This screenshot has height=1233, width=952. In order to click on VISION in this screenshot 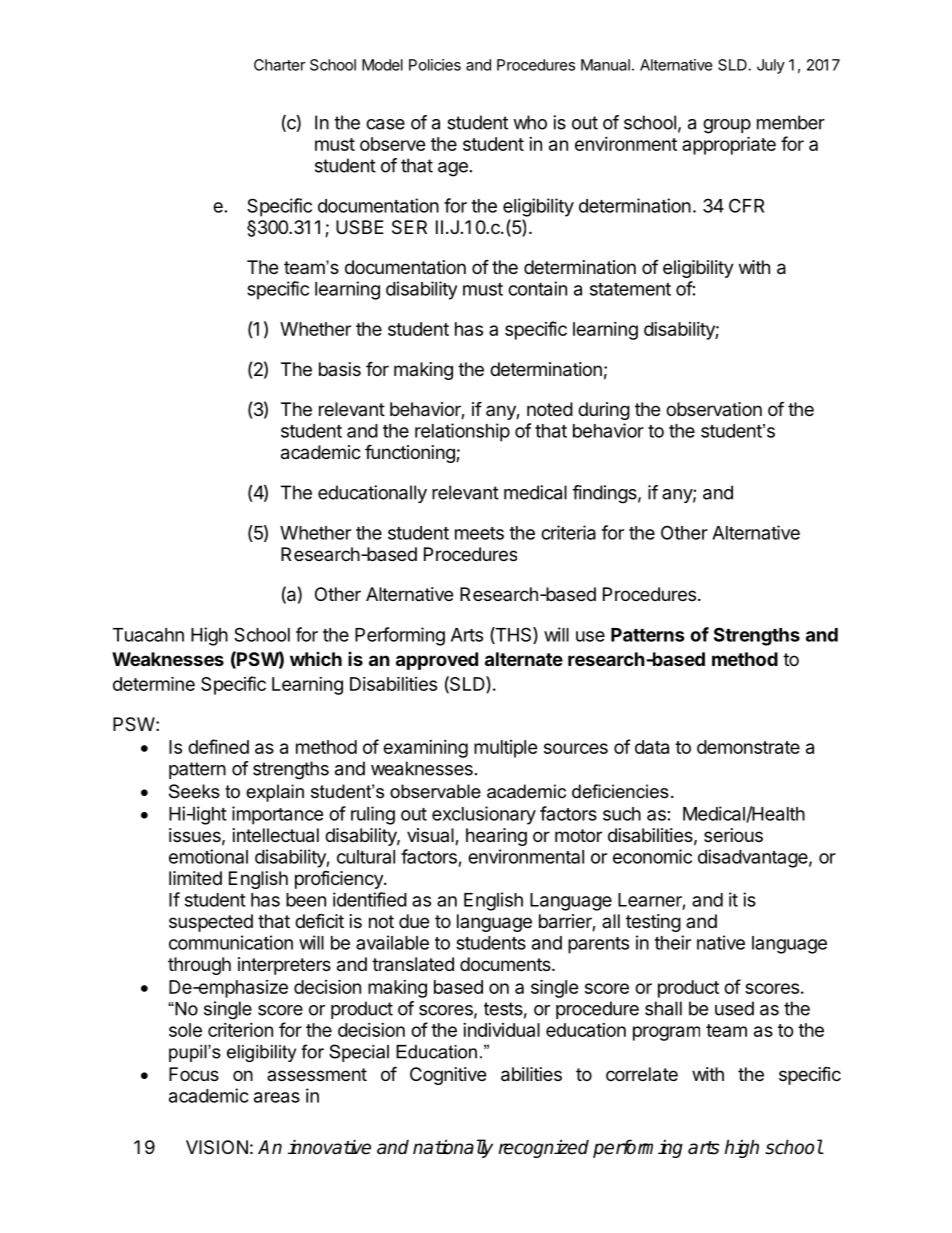, I will do `click(217, 1147)`.
